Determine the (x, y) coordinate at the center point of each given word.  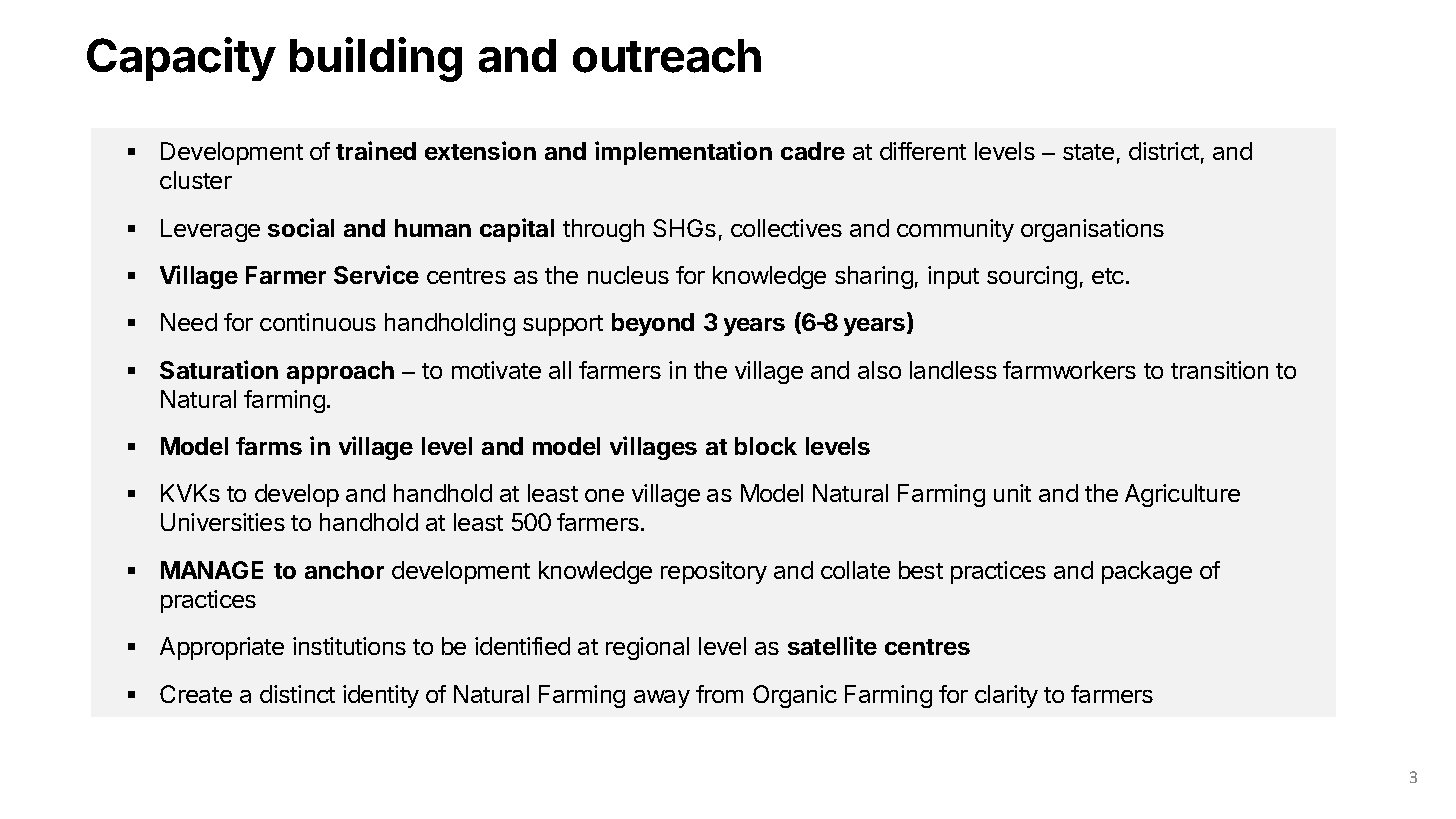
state (1088, 152)
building (376, 59)
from (719, 694)
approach (340, 372)
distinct (297, 694)
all (560, 370)
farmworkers (1069, 370)
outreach (667, 56)
